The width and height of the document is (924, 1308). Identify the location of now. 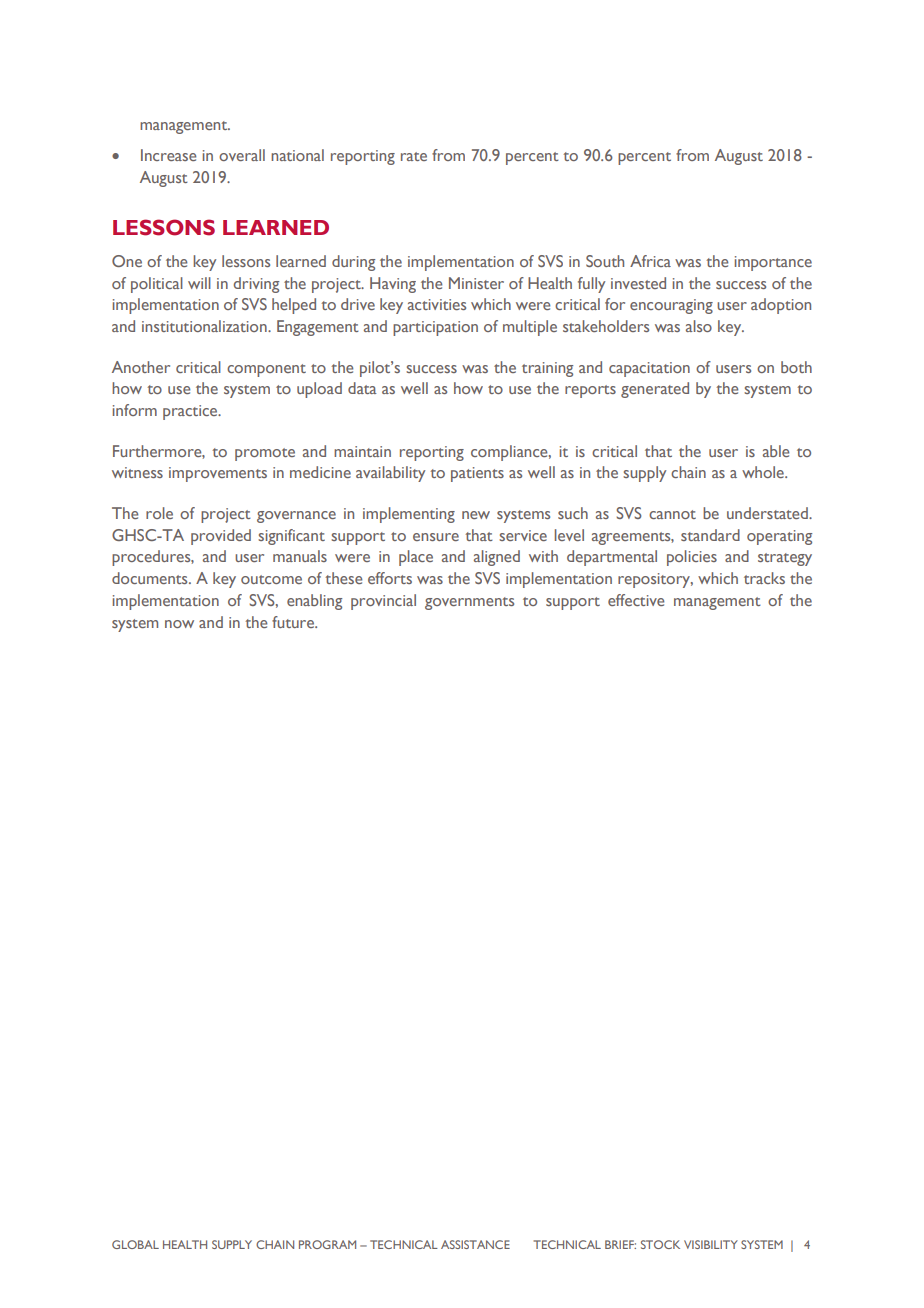
(179, 624).
